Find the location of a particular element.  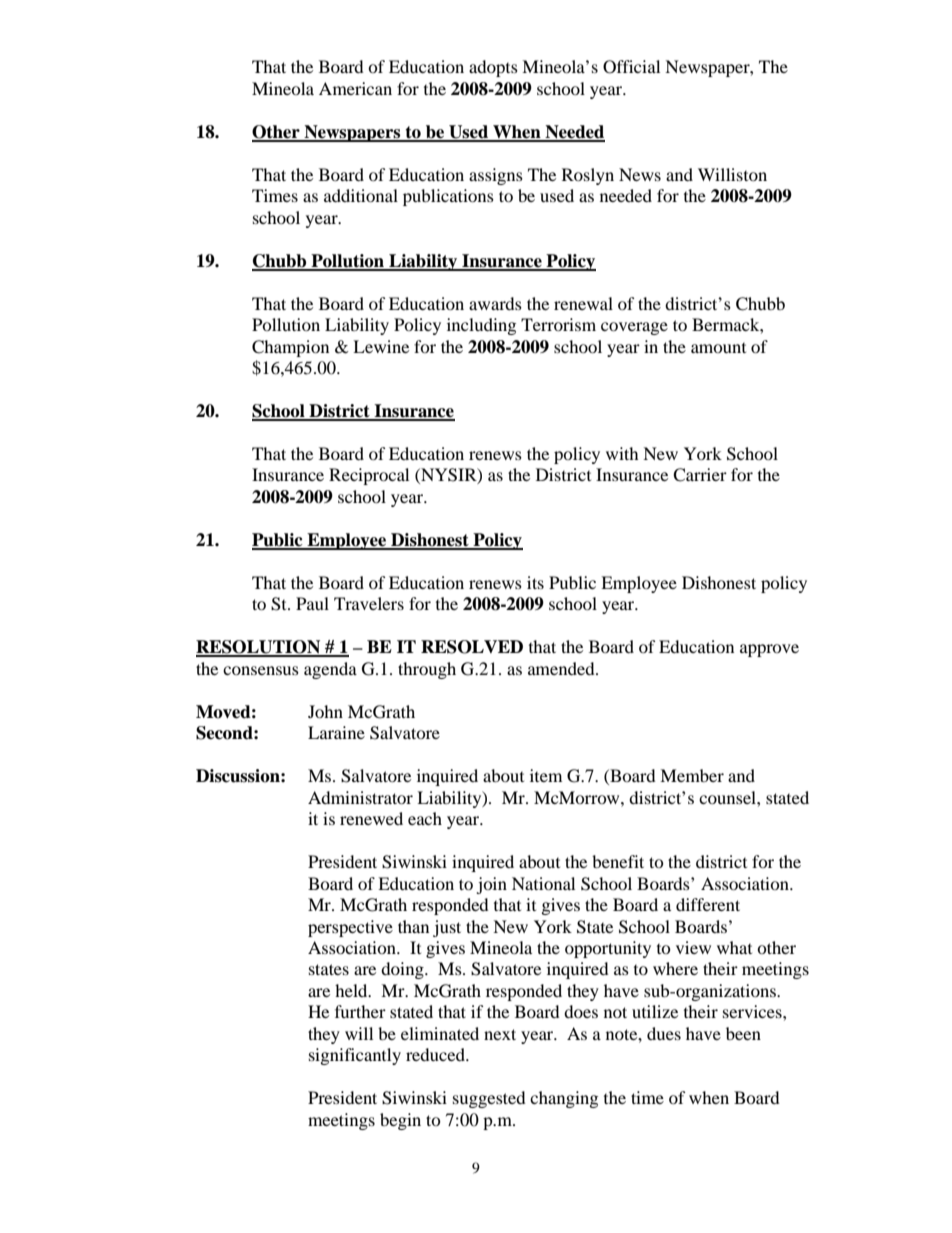

Official is located at coordinates (631, 67).
